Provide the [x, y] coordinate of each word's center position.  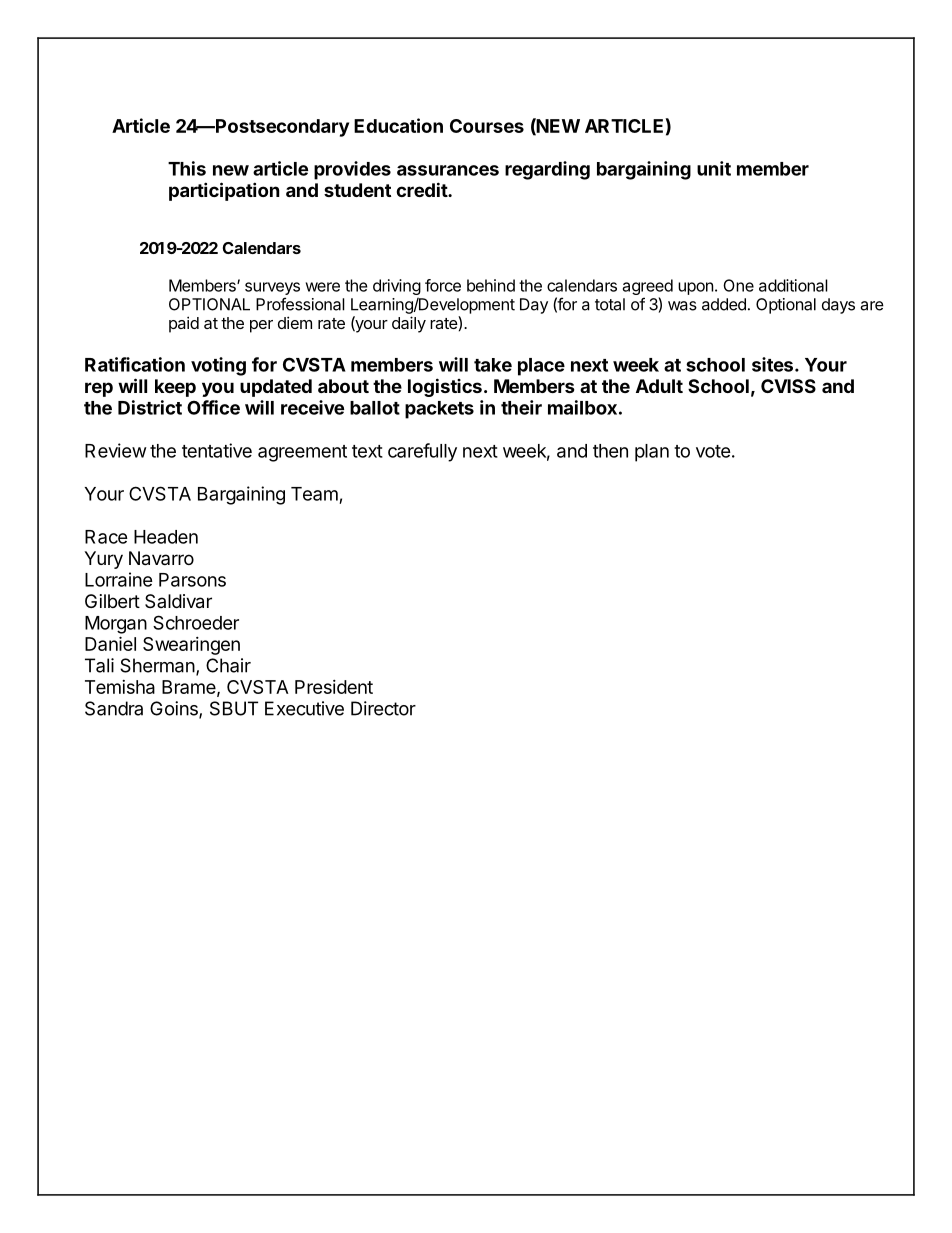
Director [383, 708]
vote [713, 451]
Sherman [157, 665]
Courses [487, 126]
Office [213, 407]
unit [714, 168]
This [187, 168]
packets [439, 410]
